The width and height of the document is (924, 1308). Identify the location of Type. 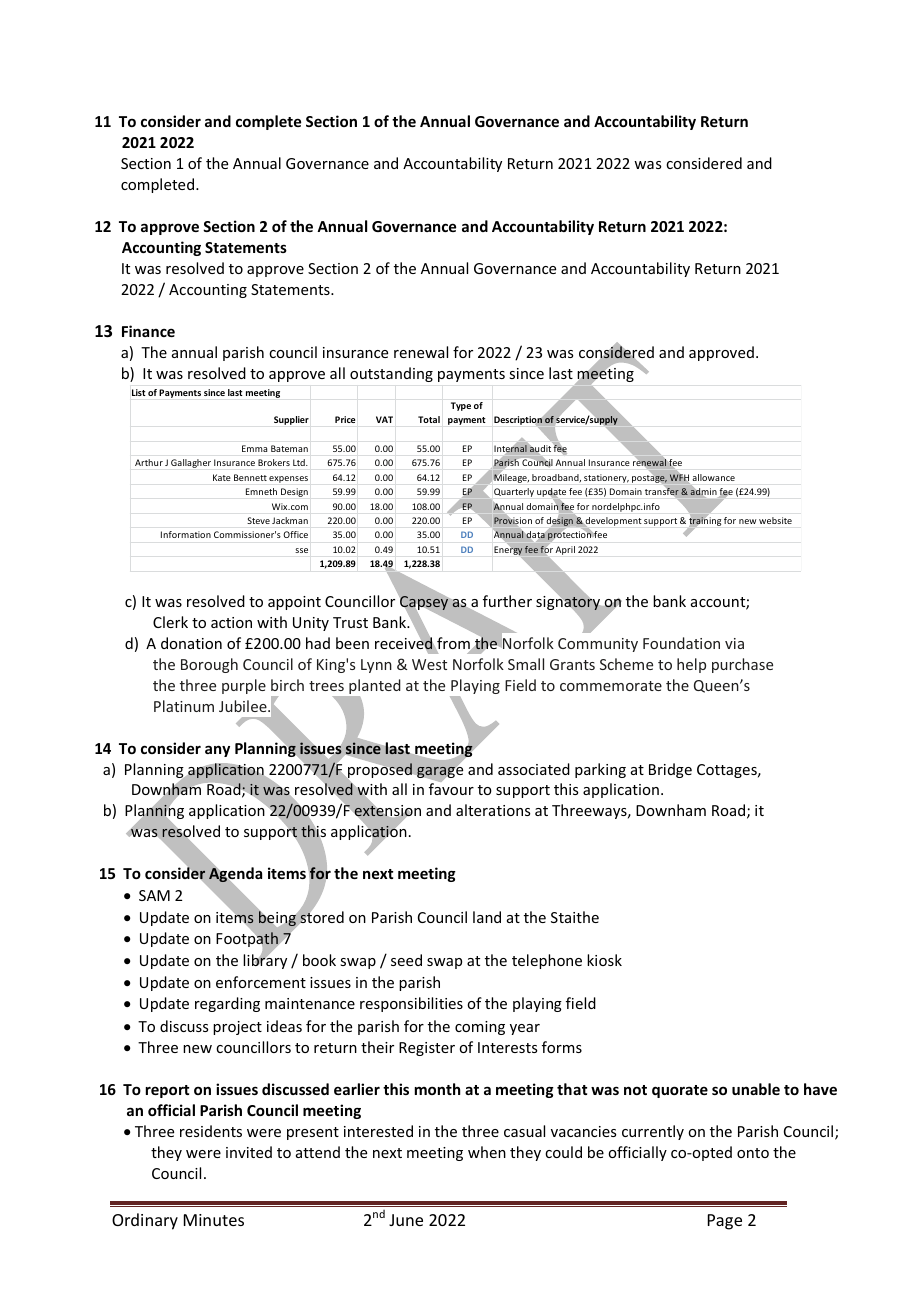
(461, 406).
